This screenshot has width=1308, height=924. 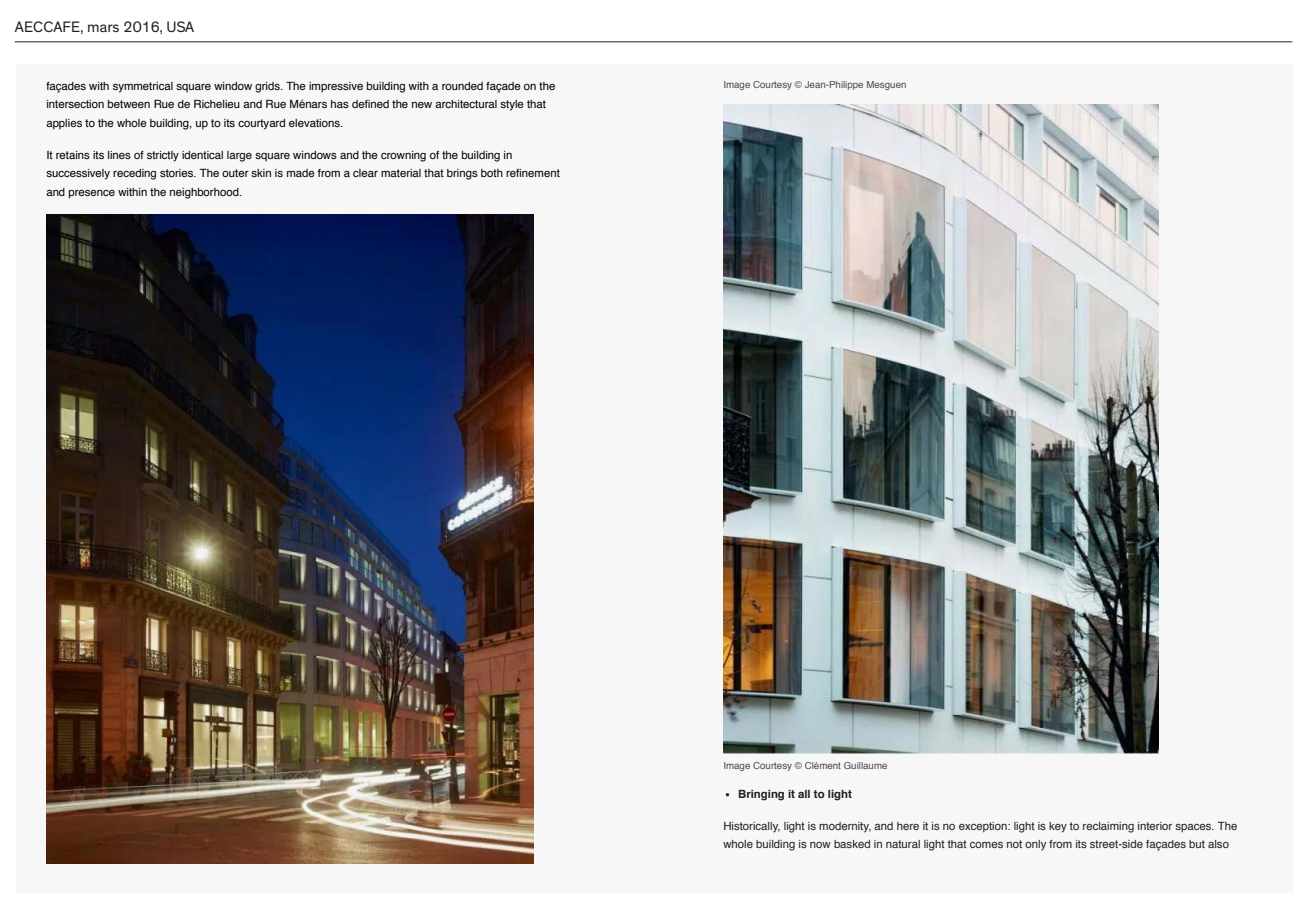 I want to click on both, so click(x=492, y=173).
